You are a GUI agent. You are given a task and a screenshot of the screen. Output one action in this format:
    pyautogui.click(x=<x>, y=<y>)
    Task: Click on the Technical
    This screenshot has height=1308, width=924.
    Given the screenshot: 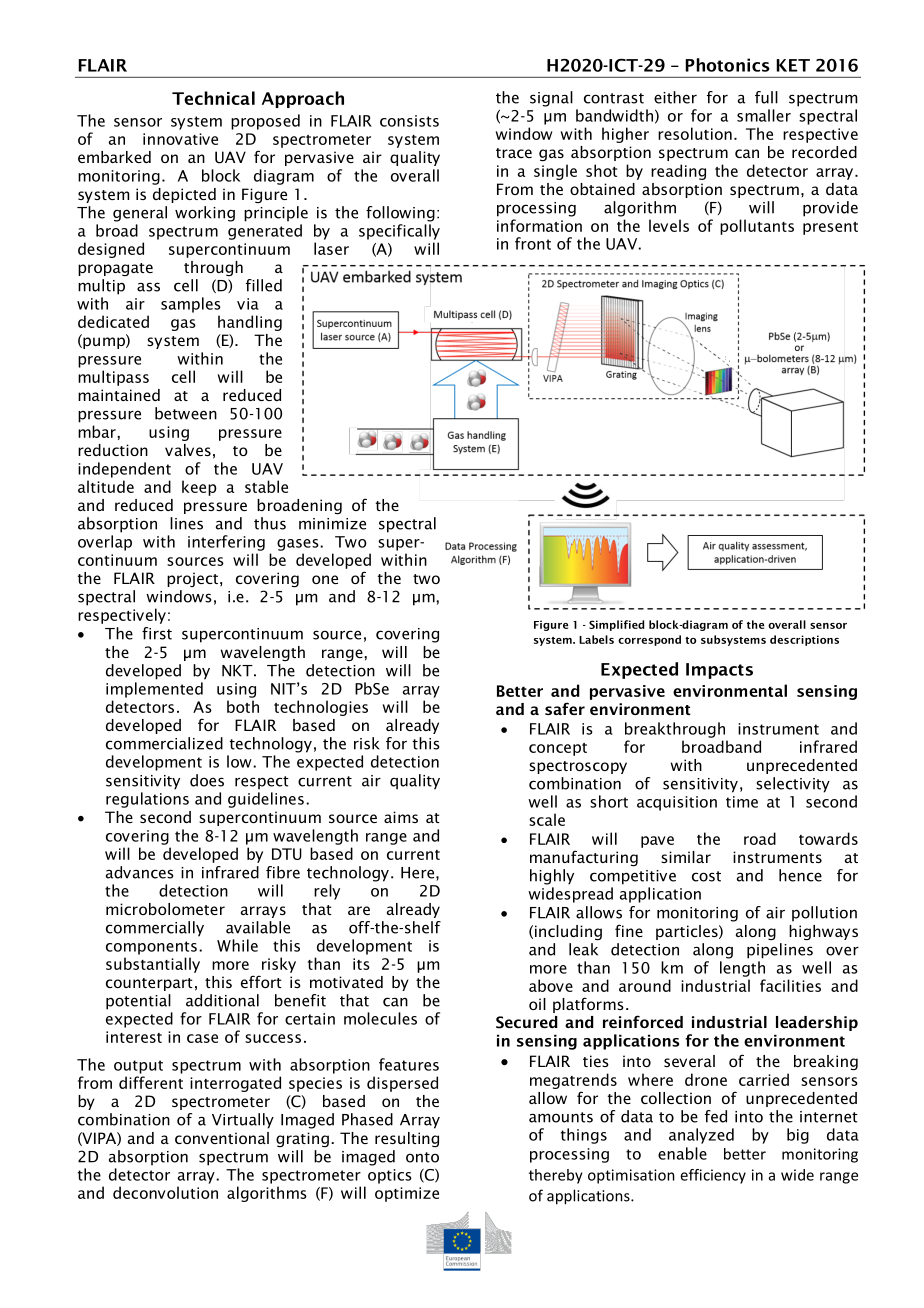 What is the action you would take?
    pyautogui.click(x=213, y=98)
